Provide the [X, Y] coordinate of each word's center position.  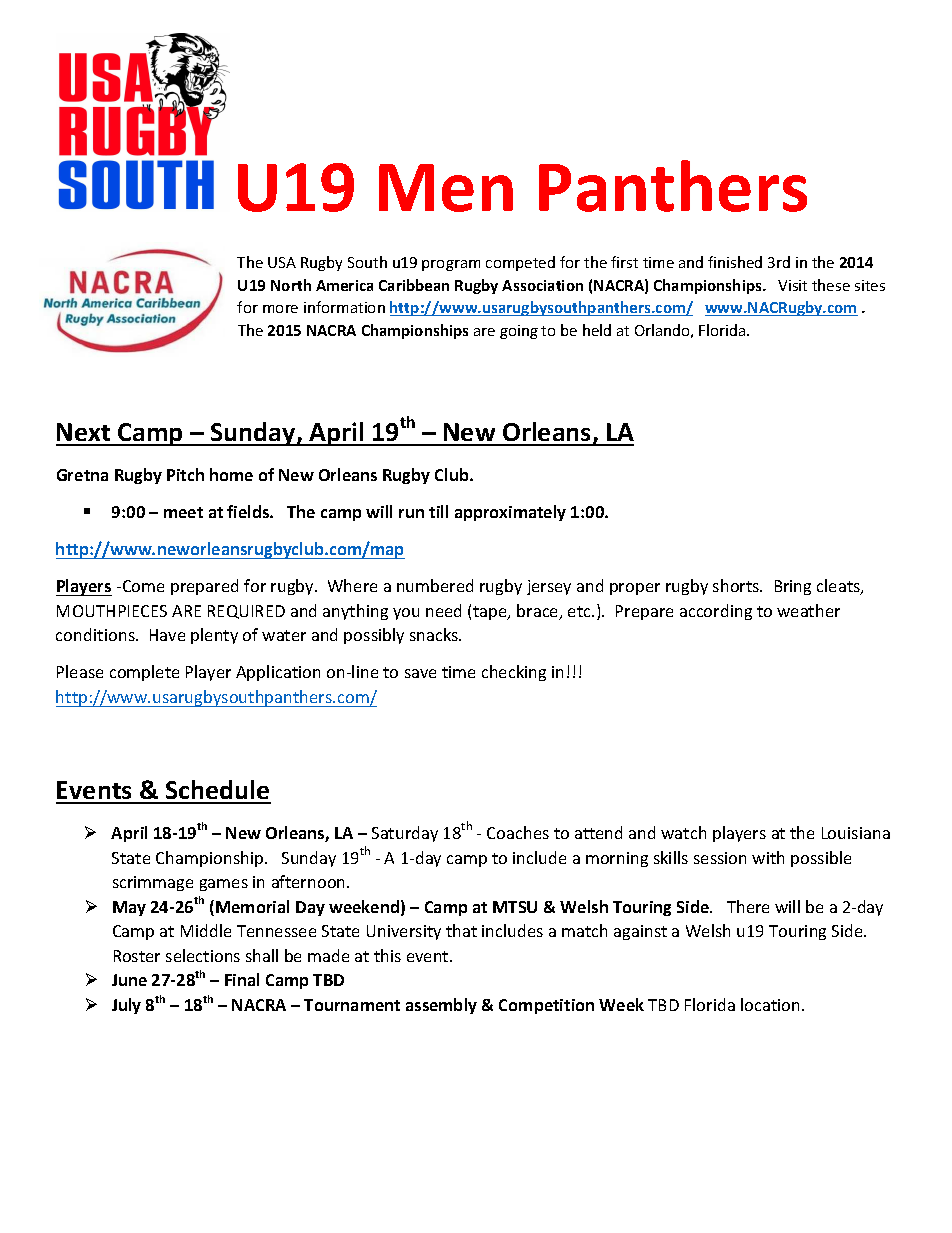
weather [808, 610]
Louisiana [856, 833]
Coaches [518, 832]
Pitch [185, 474]
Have [167, 635]
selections [203, 955]
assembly [441, 1006]
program [451, 265]
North [291, 285]
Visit [792, 285]
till [438, 511]
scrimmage [153, 883]
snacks [435, 634]
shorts [737, 585]
